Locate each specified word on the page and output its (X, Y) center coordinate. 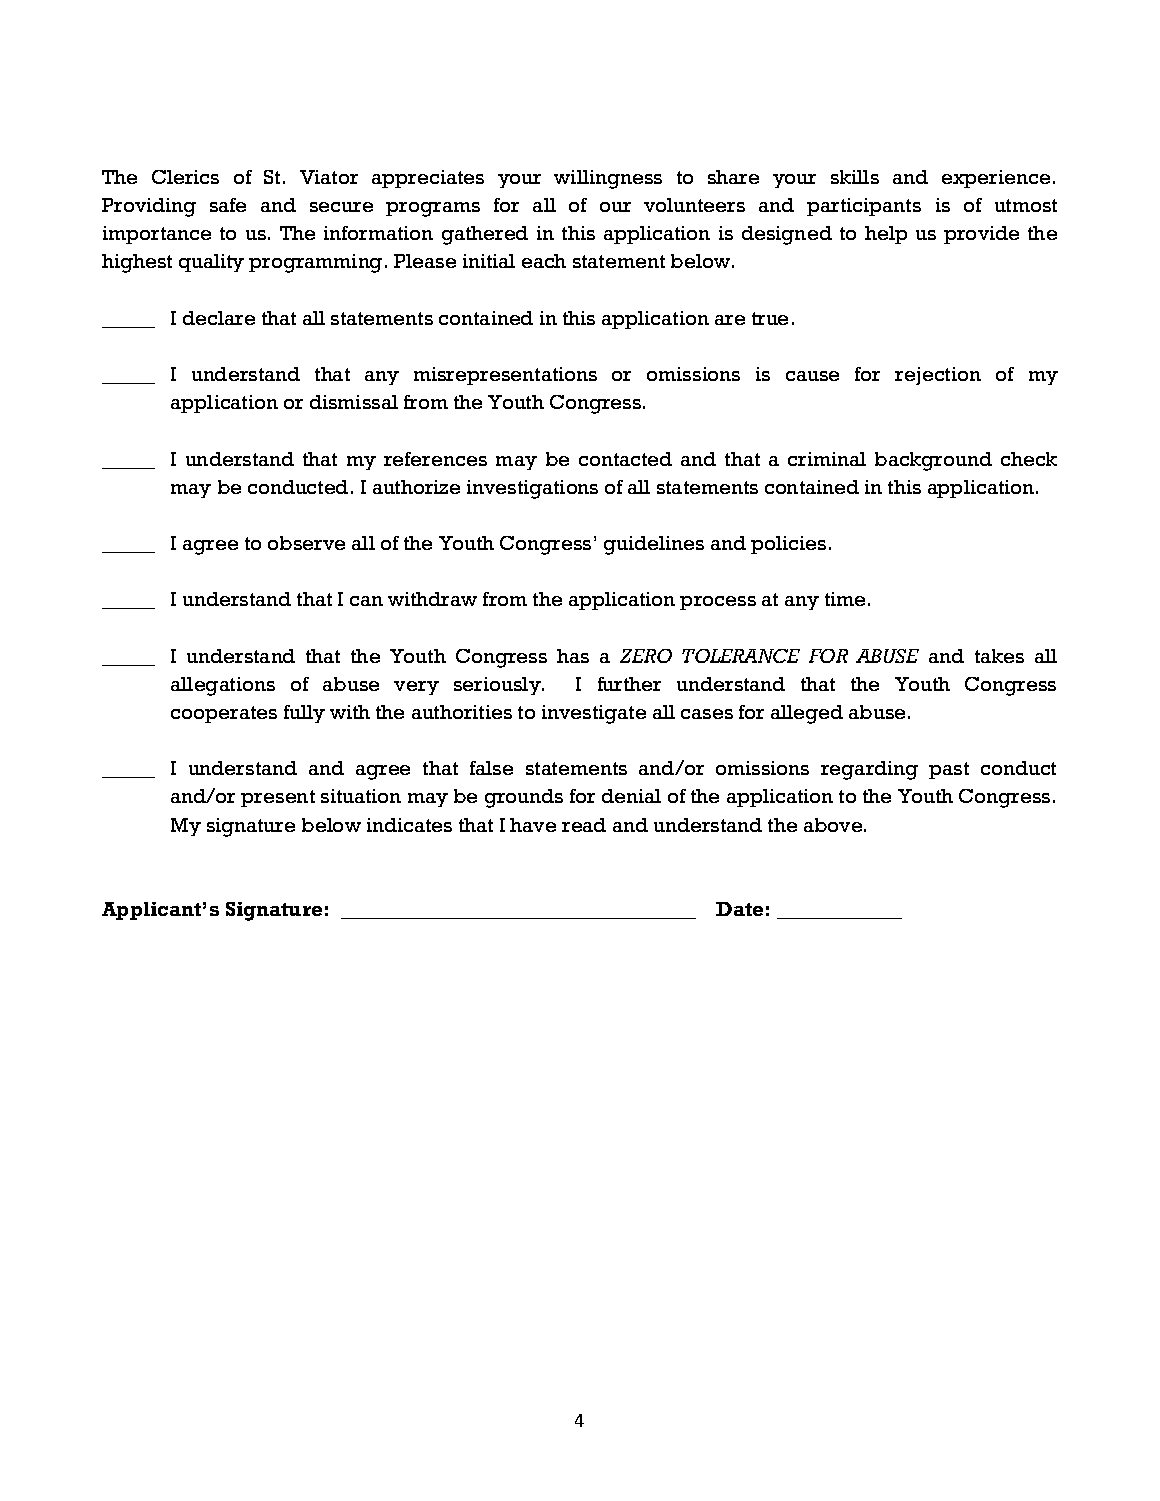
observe (306, 543)
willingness (608, 179)
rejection (938, 376)
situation (361, 796)
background (933, 461)
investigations (532, 489)
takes (999, 656)
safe (228, 205)
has (573, 656)
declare (219, 318)
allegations (223, 686)
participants (864, 207)
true (770, 318)
